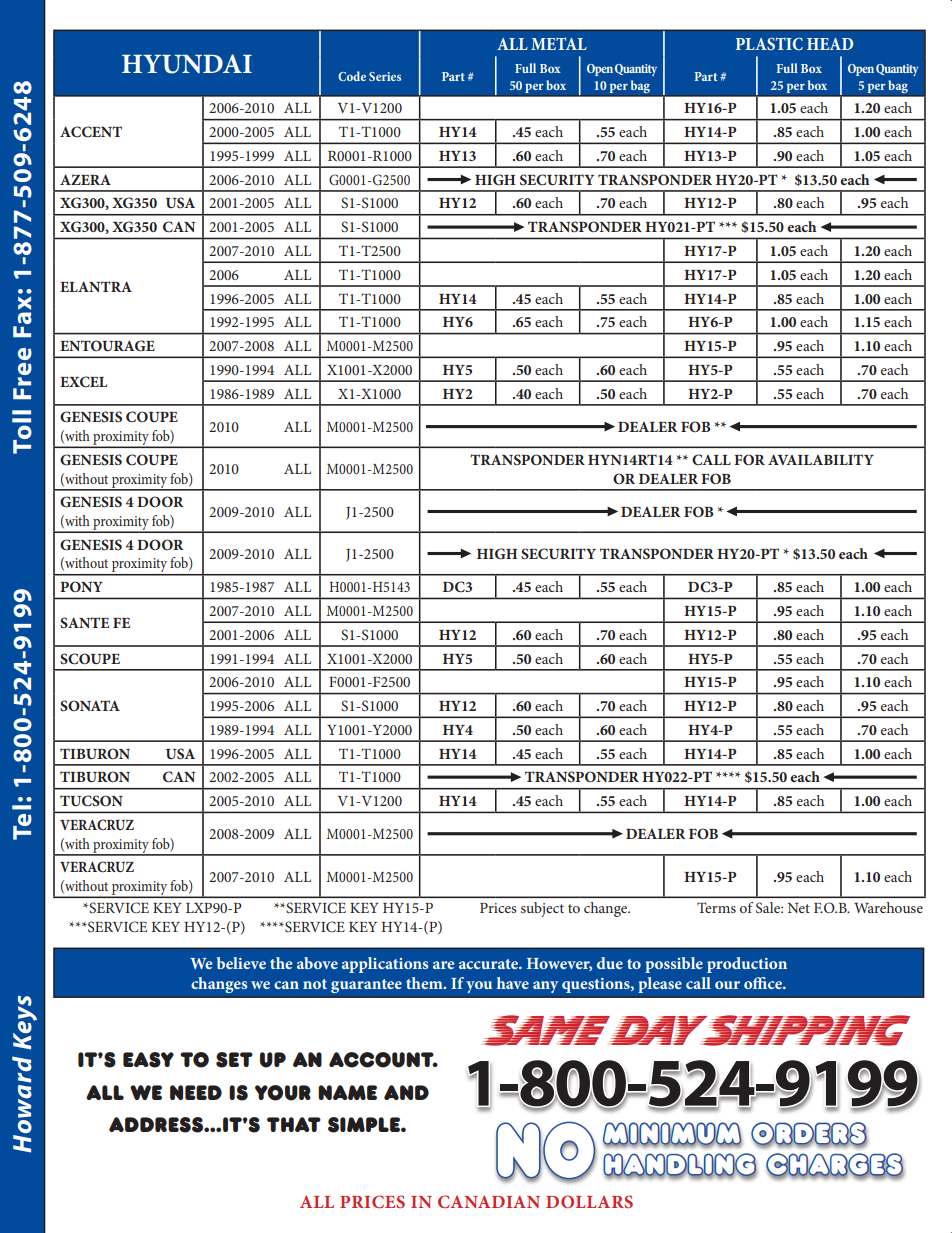 This screenshot has height=1233, width=952. I want to click on Net, so click(799, 908).
